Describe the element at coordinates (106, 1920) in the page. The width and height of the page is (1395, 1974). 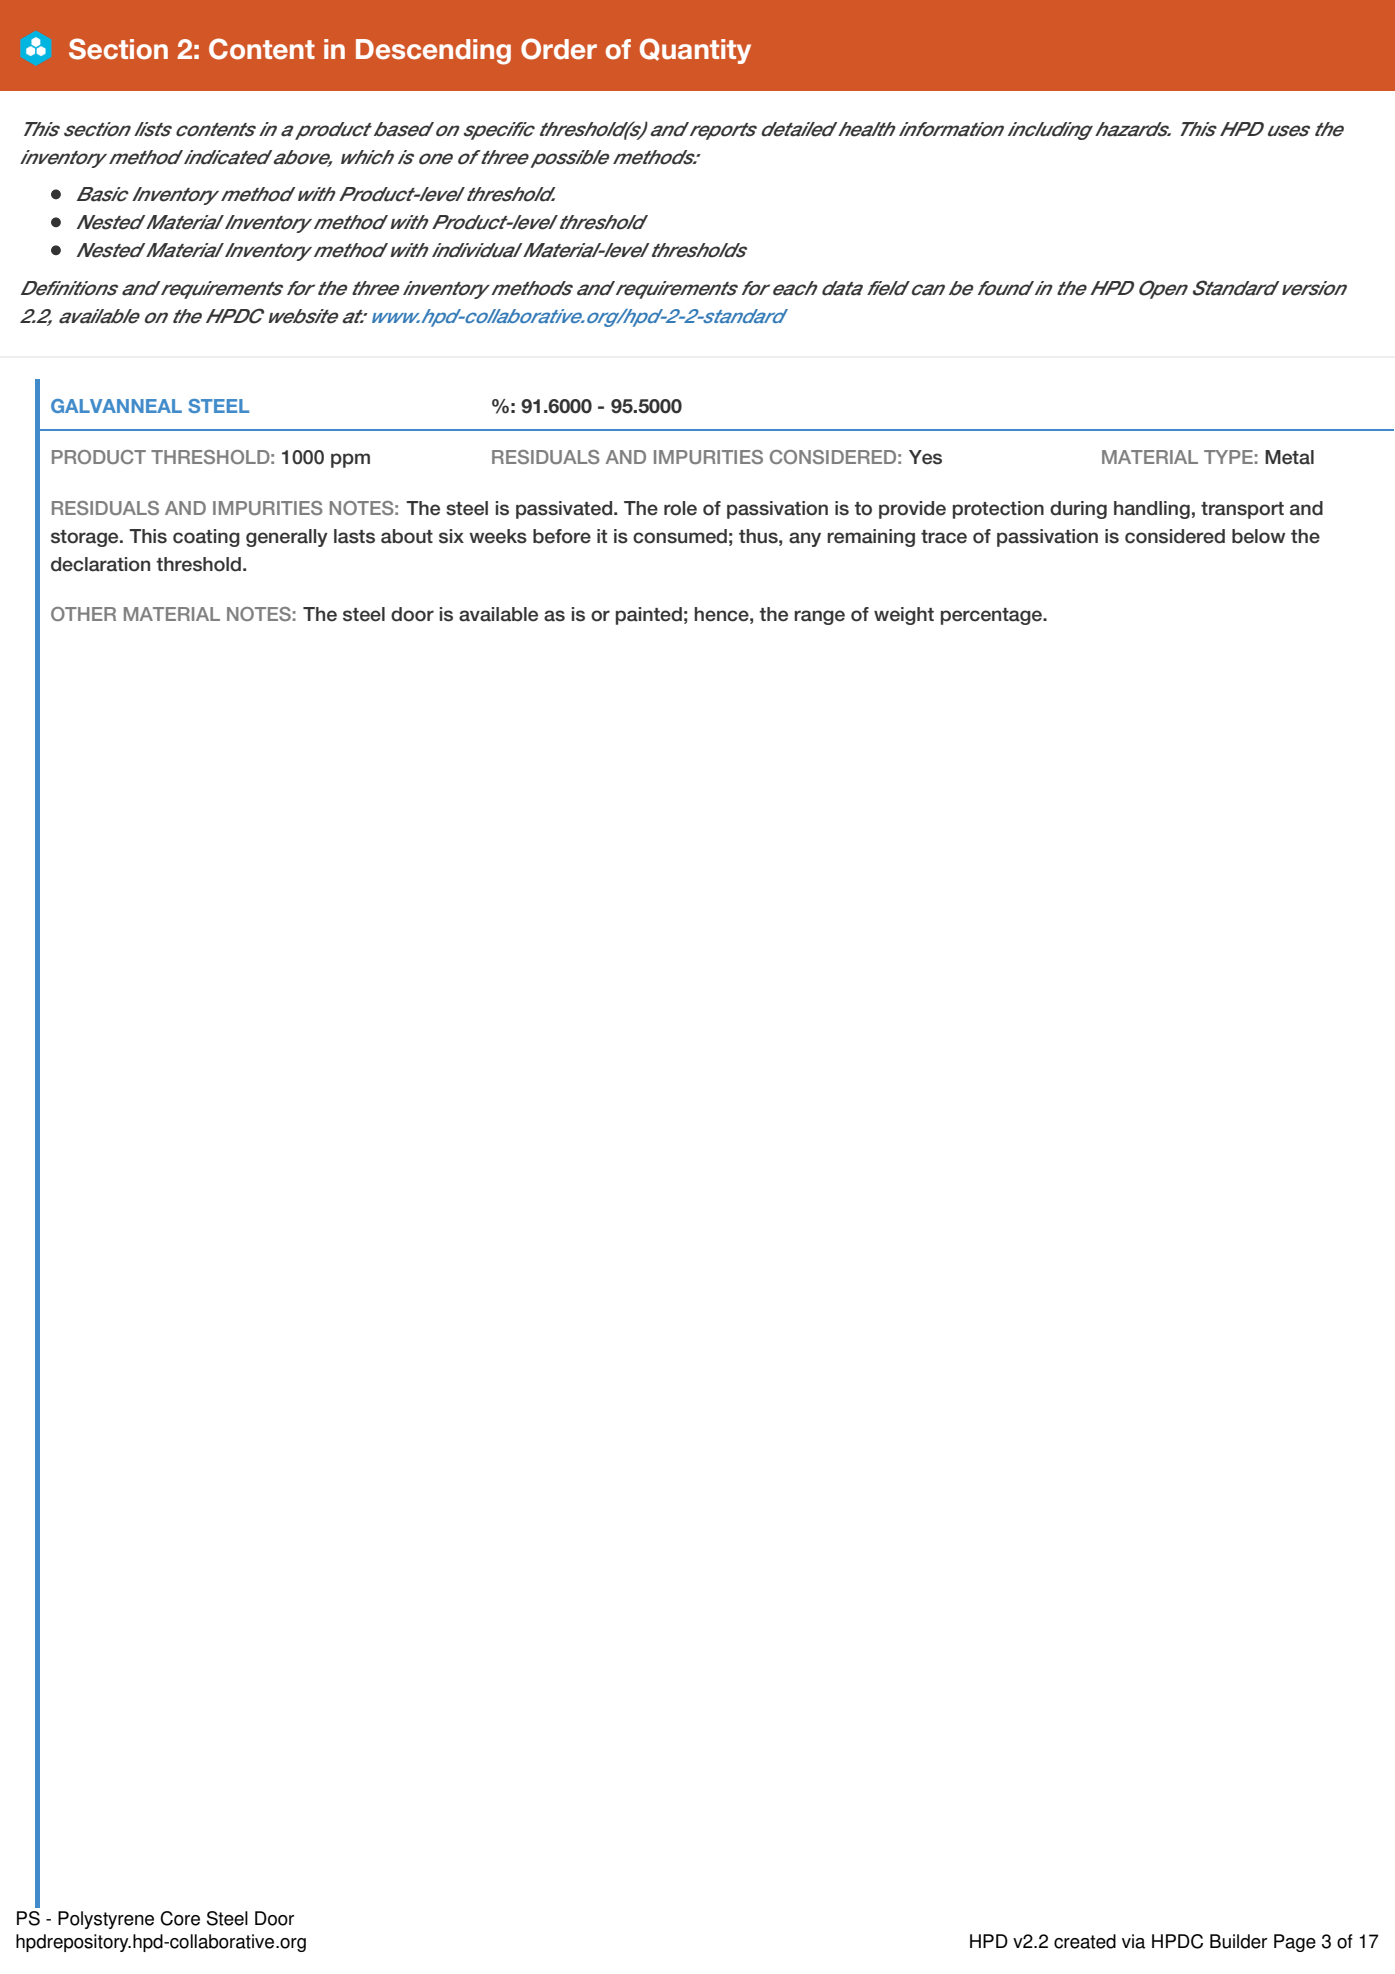
I see `Polystyrene` at that location.
